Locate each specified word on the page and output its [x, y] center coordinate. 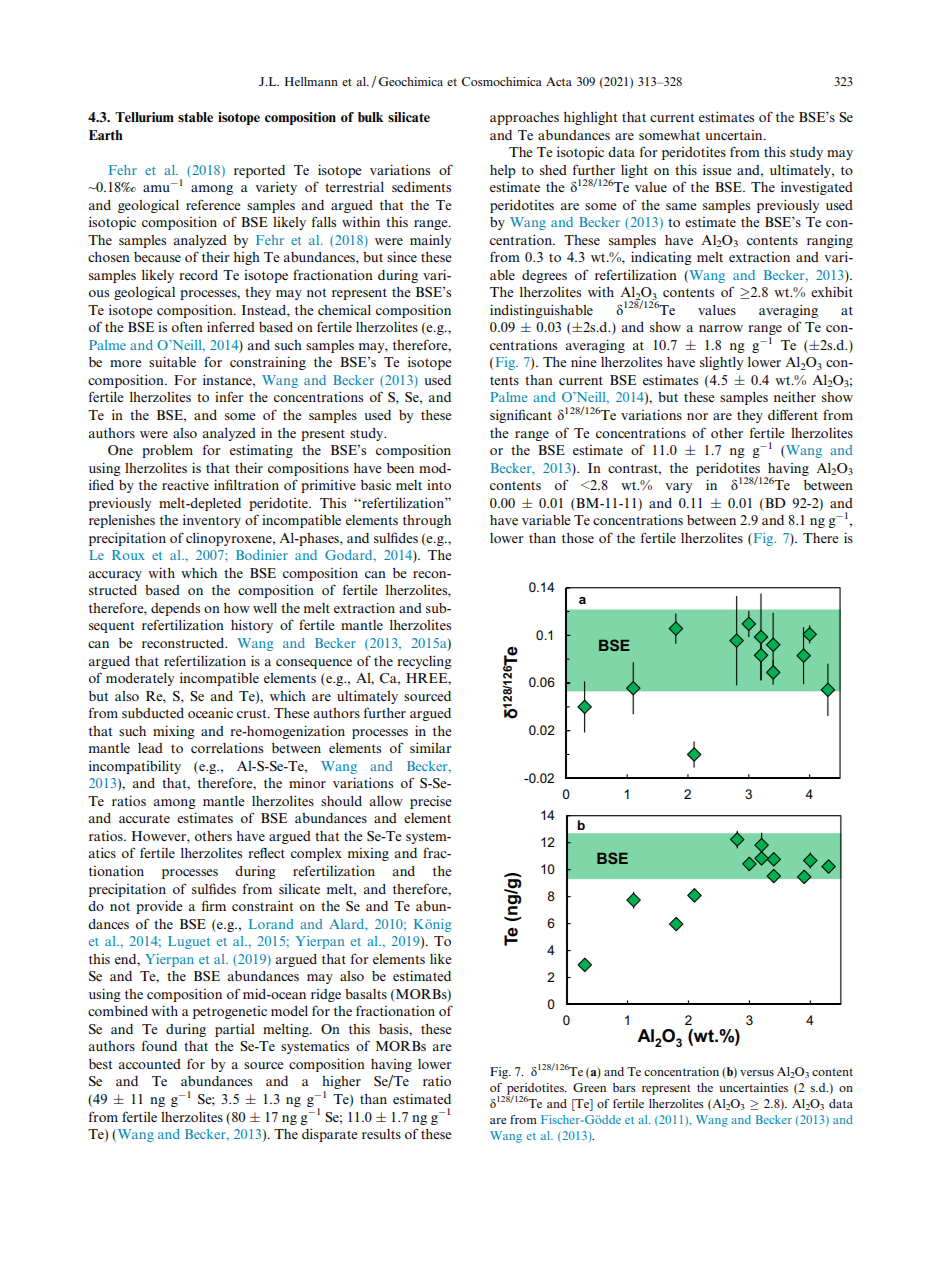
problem [167, 451]
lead [150, 748]
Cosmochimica [501, 81]
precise [431, 802]
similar [431, 747]
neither [795, 396]
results [381, 1134]
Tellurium [144, 117]
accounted [150, 1064]
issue [717, 169]
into [439, 485]
